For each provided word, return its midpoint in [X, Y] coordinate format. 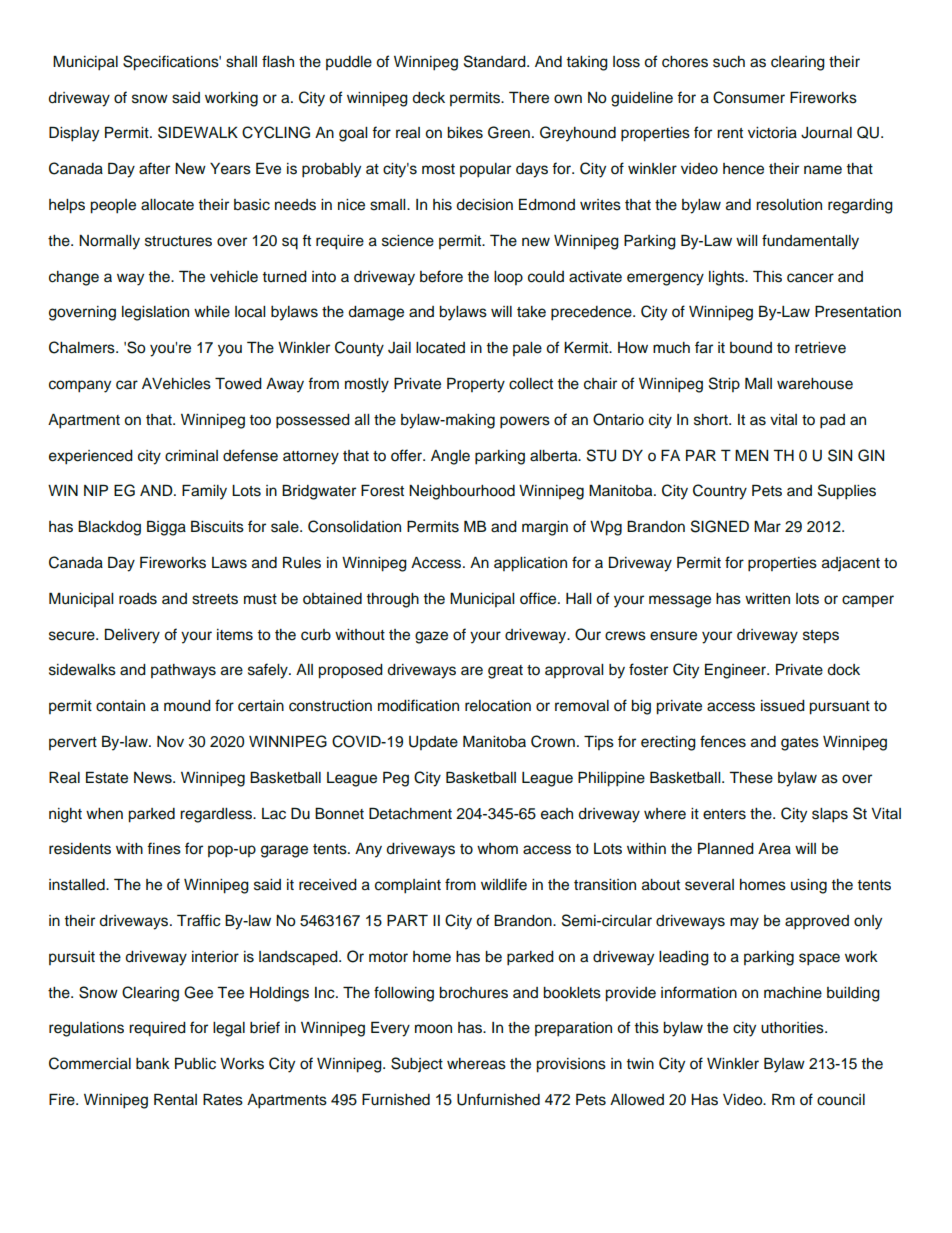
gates [800, 744]
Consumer [749, 97]
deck [428, 98]
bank [153, 1064]
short [712, 420]
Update [433, 743]
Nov [170, 741]
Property [476, 385]
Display [74, 134]
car [127, 385]
